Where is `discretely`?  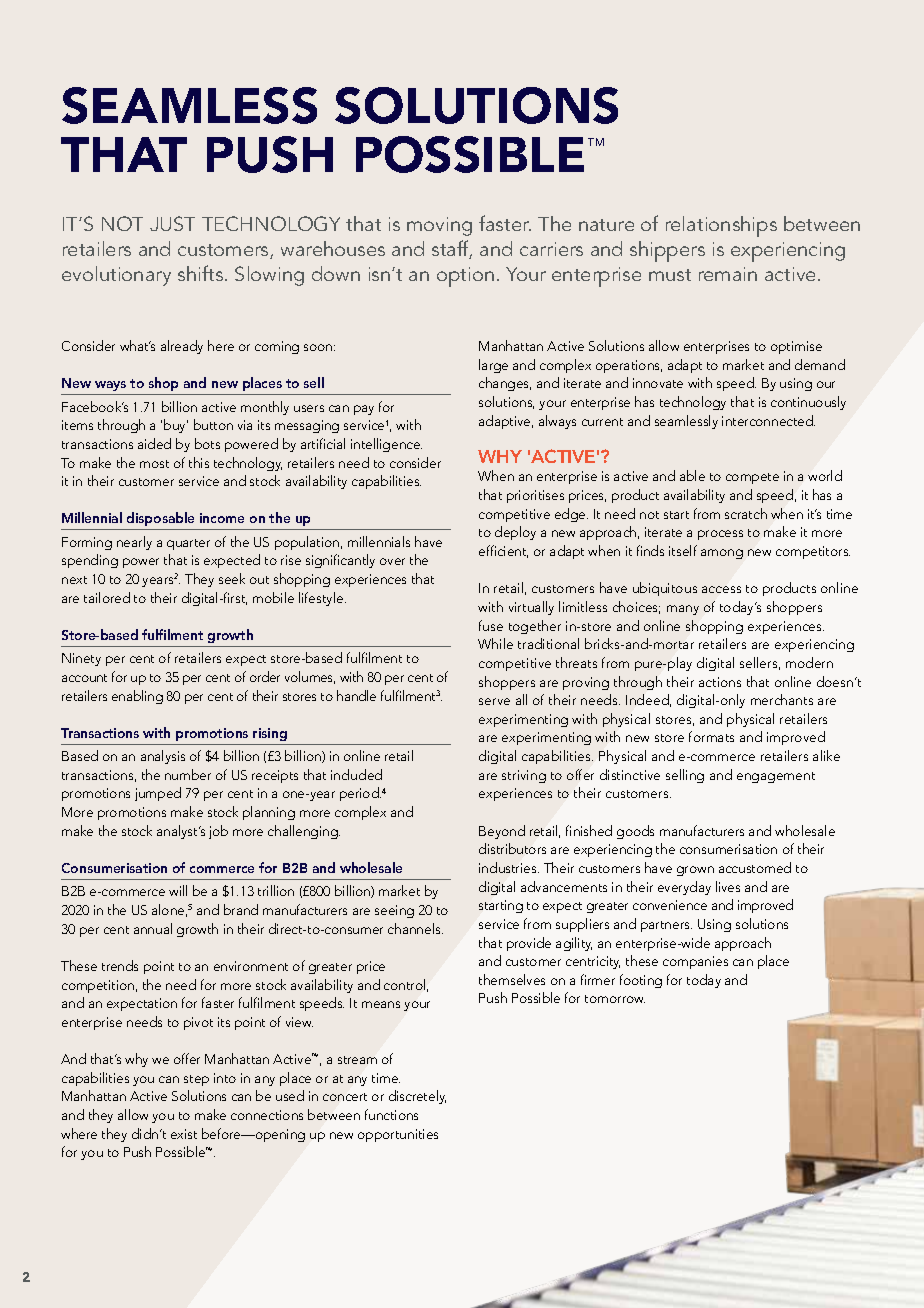 discretely is located at coordinates (417, 1097).
